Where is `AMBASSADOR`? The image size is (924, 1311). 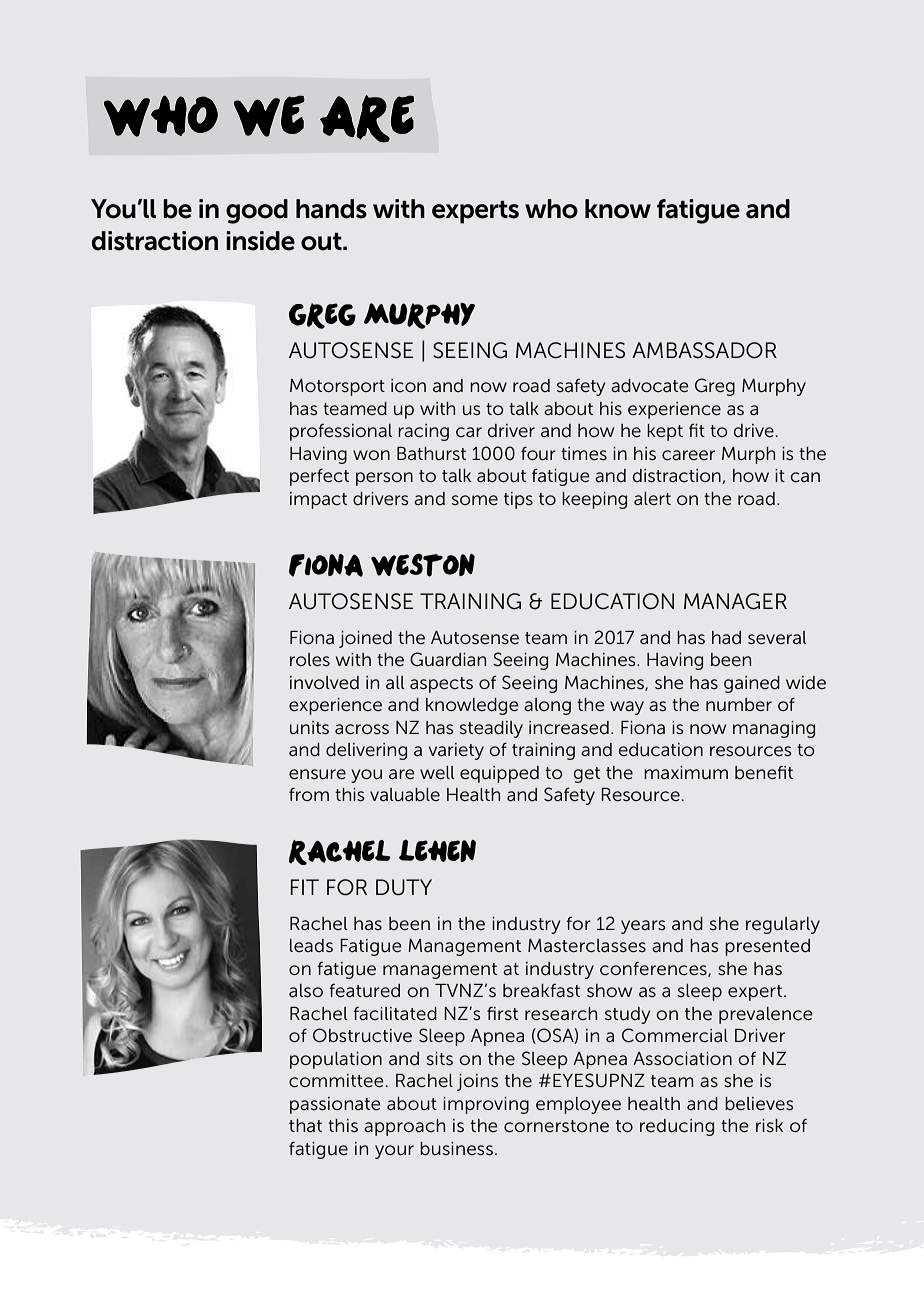
AMBASSADOR is located at coordinates (704, 350).
